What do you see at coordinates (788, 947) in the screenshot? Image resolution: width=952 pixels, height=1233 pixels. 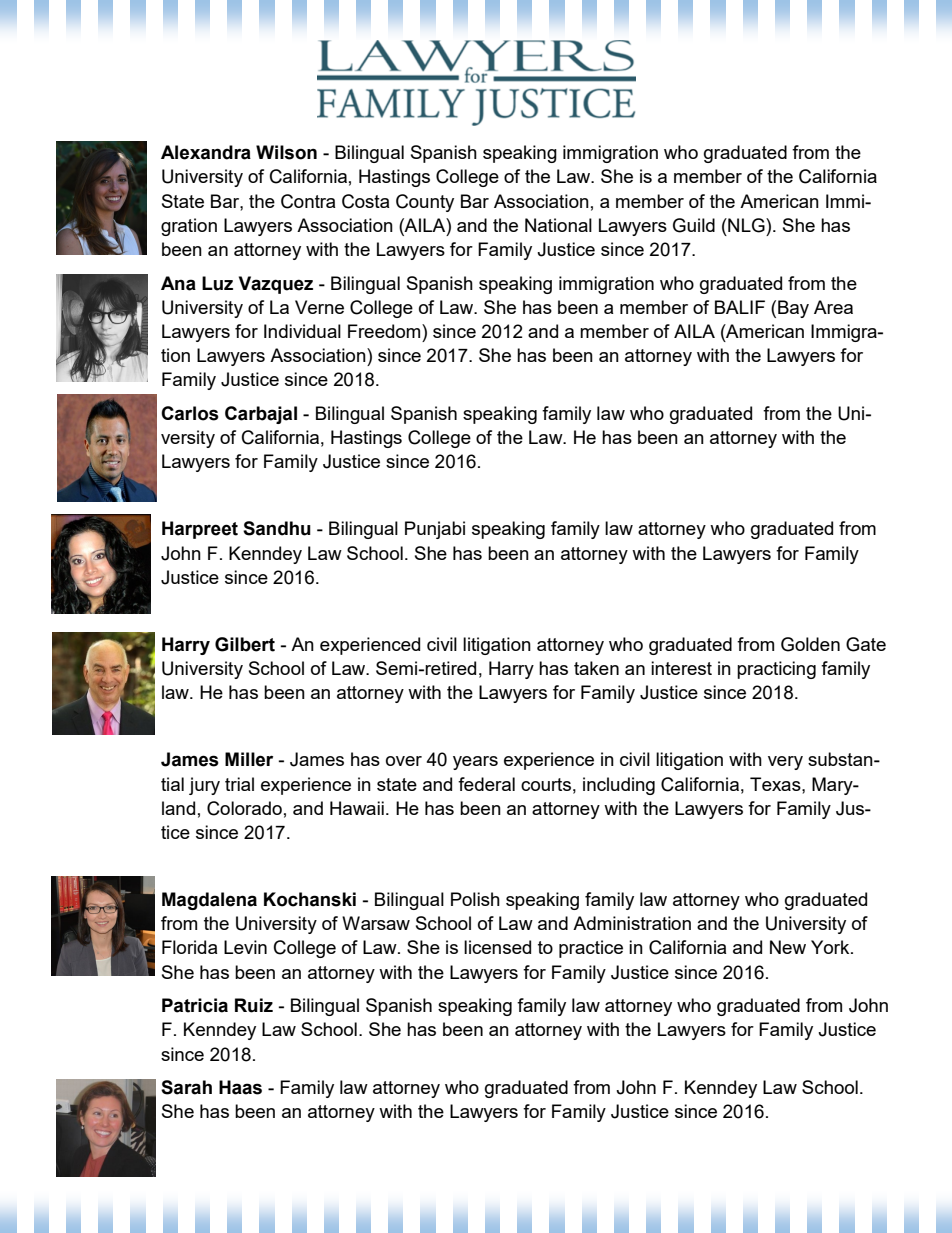 I see `New` at bounding box center [788, 947].
